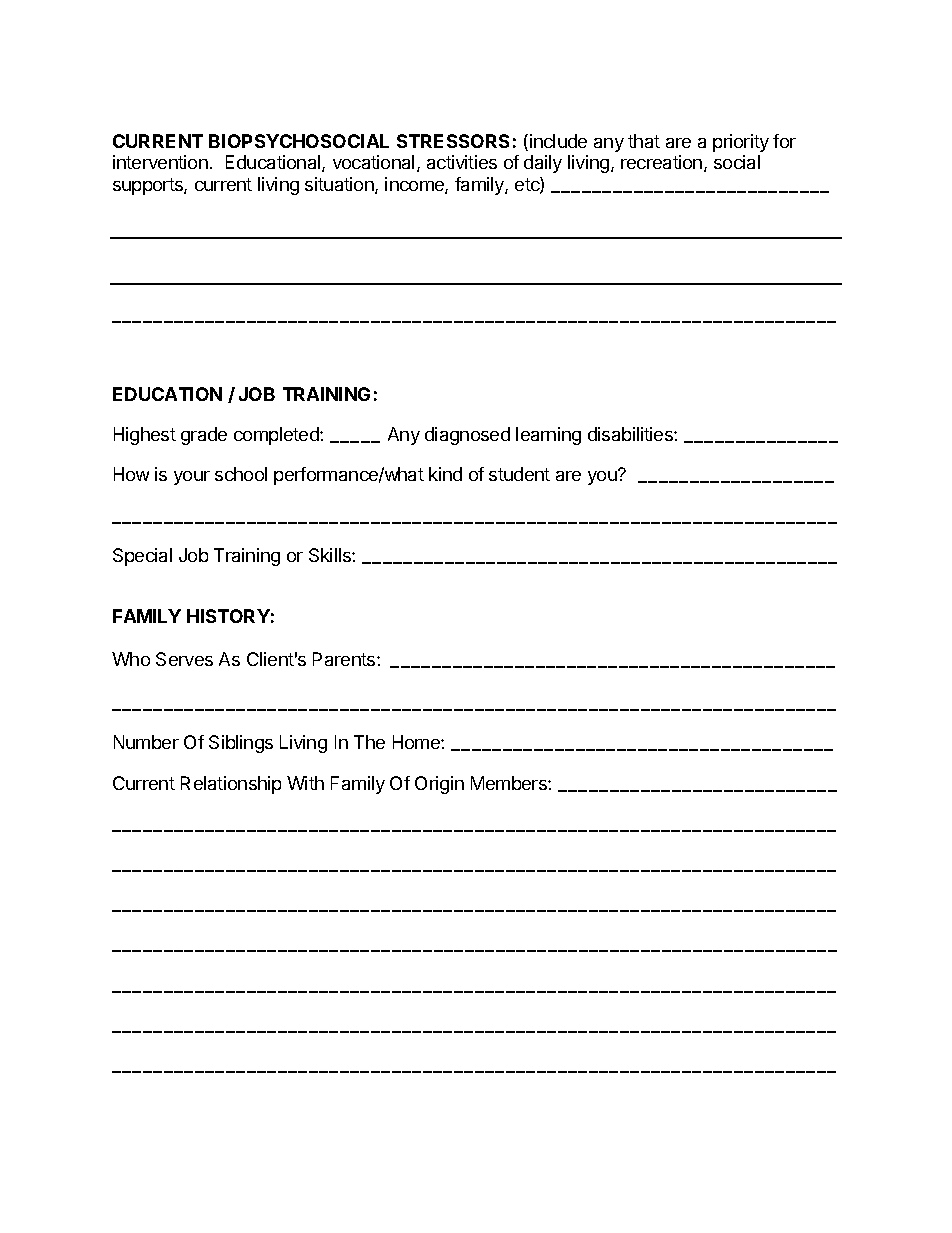 Image resolution: width=952 pixels, height=1233 pixels. Describe the element at coordinates (631, 434) in the screenshot. I see `disabilities` at that location.
